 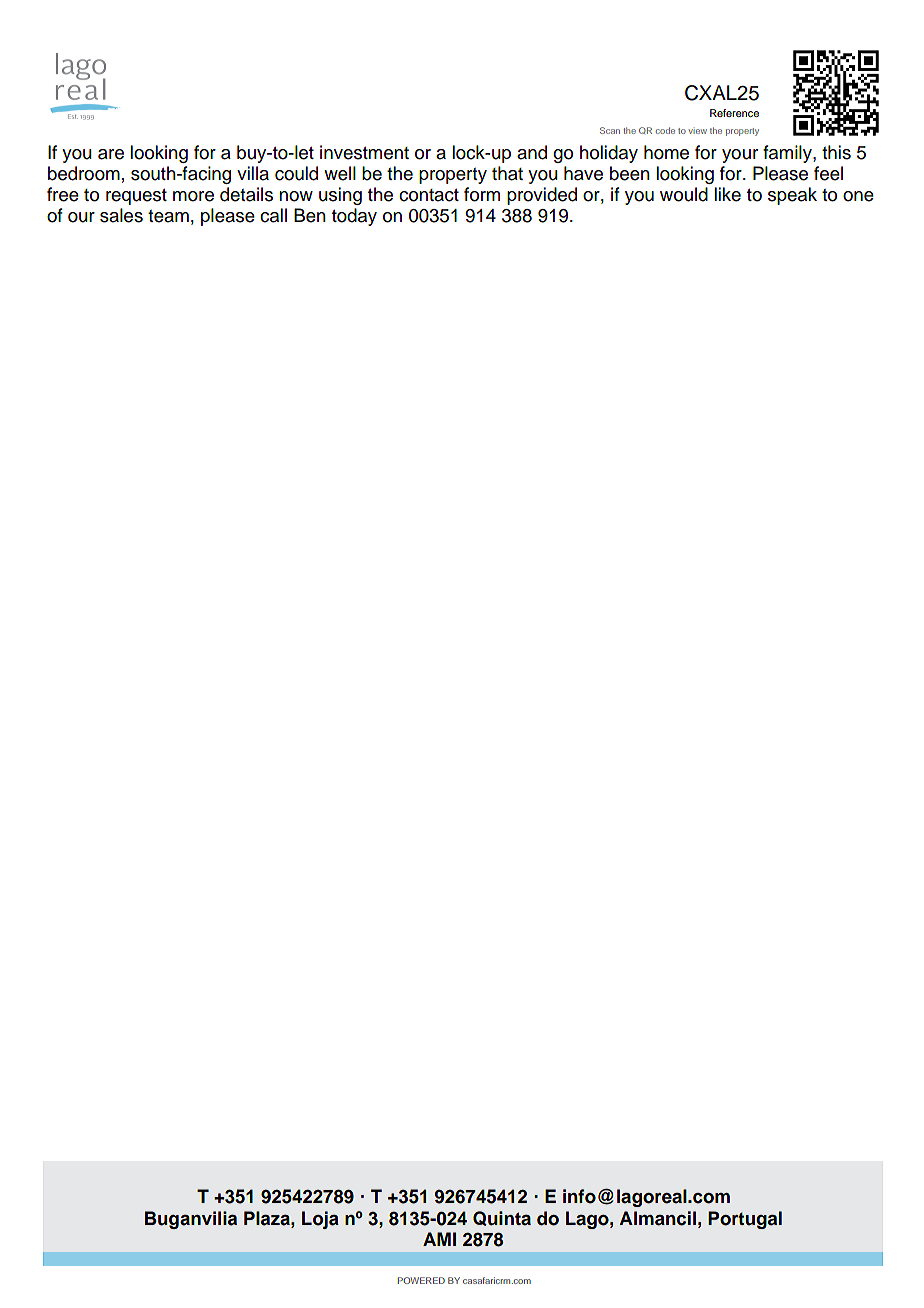 What do you see at coordinates (168, 216) in the image?
I see `team` at bounding box center [168, 216].
